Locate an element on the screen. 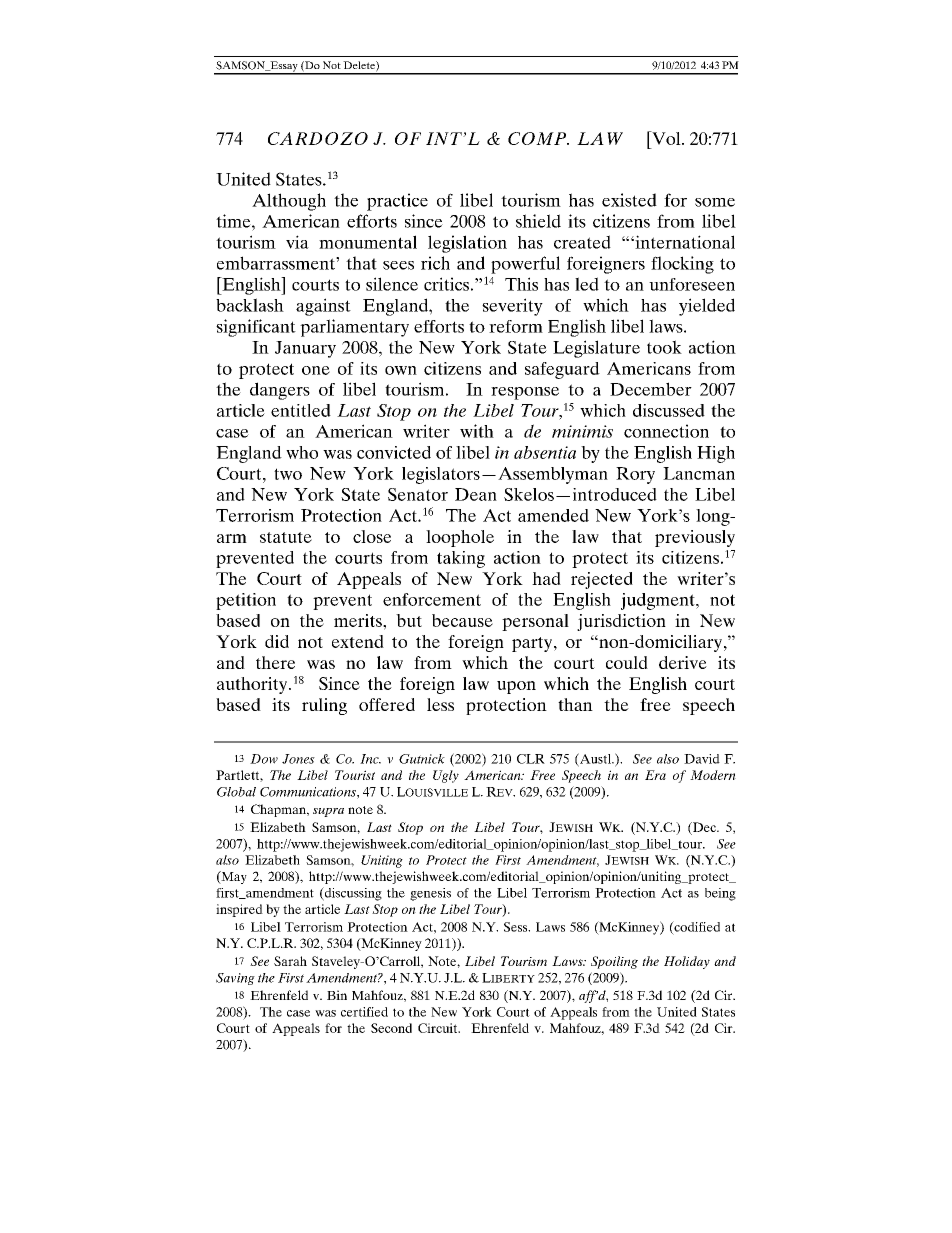 The height and width of the screenshot is (1233, 952). Although is located at coordinates (289, 202).
